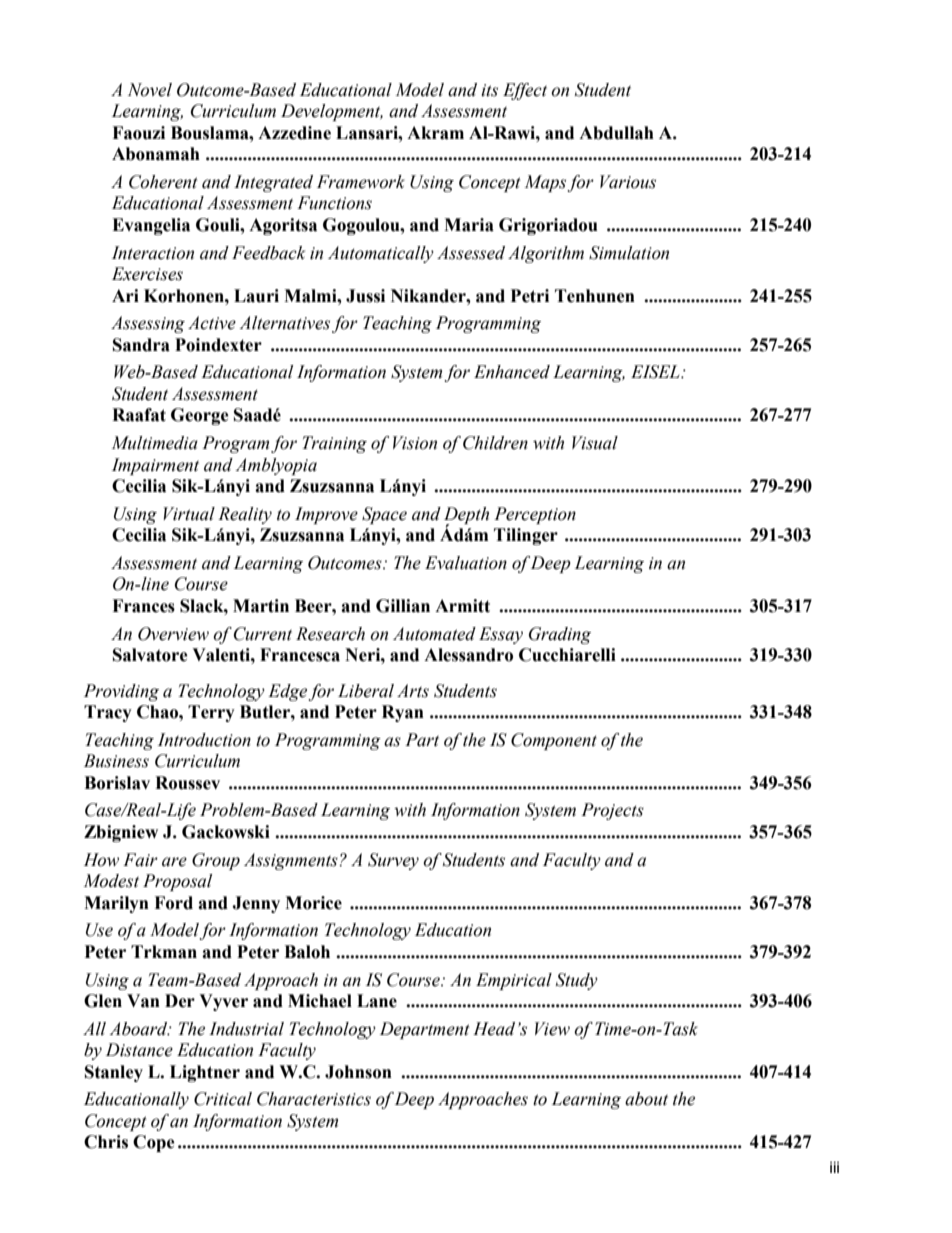 Image resolution: width=952 pixels, height=1233 pixels. I want to click on Johnson, so click(358, 1072).
